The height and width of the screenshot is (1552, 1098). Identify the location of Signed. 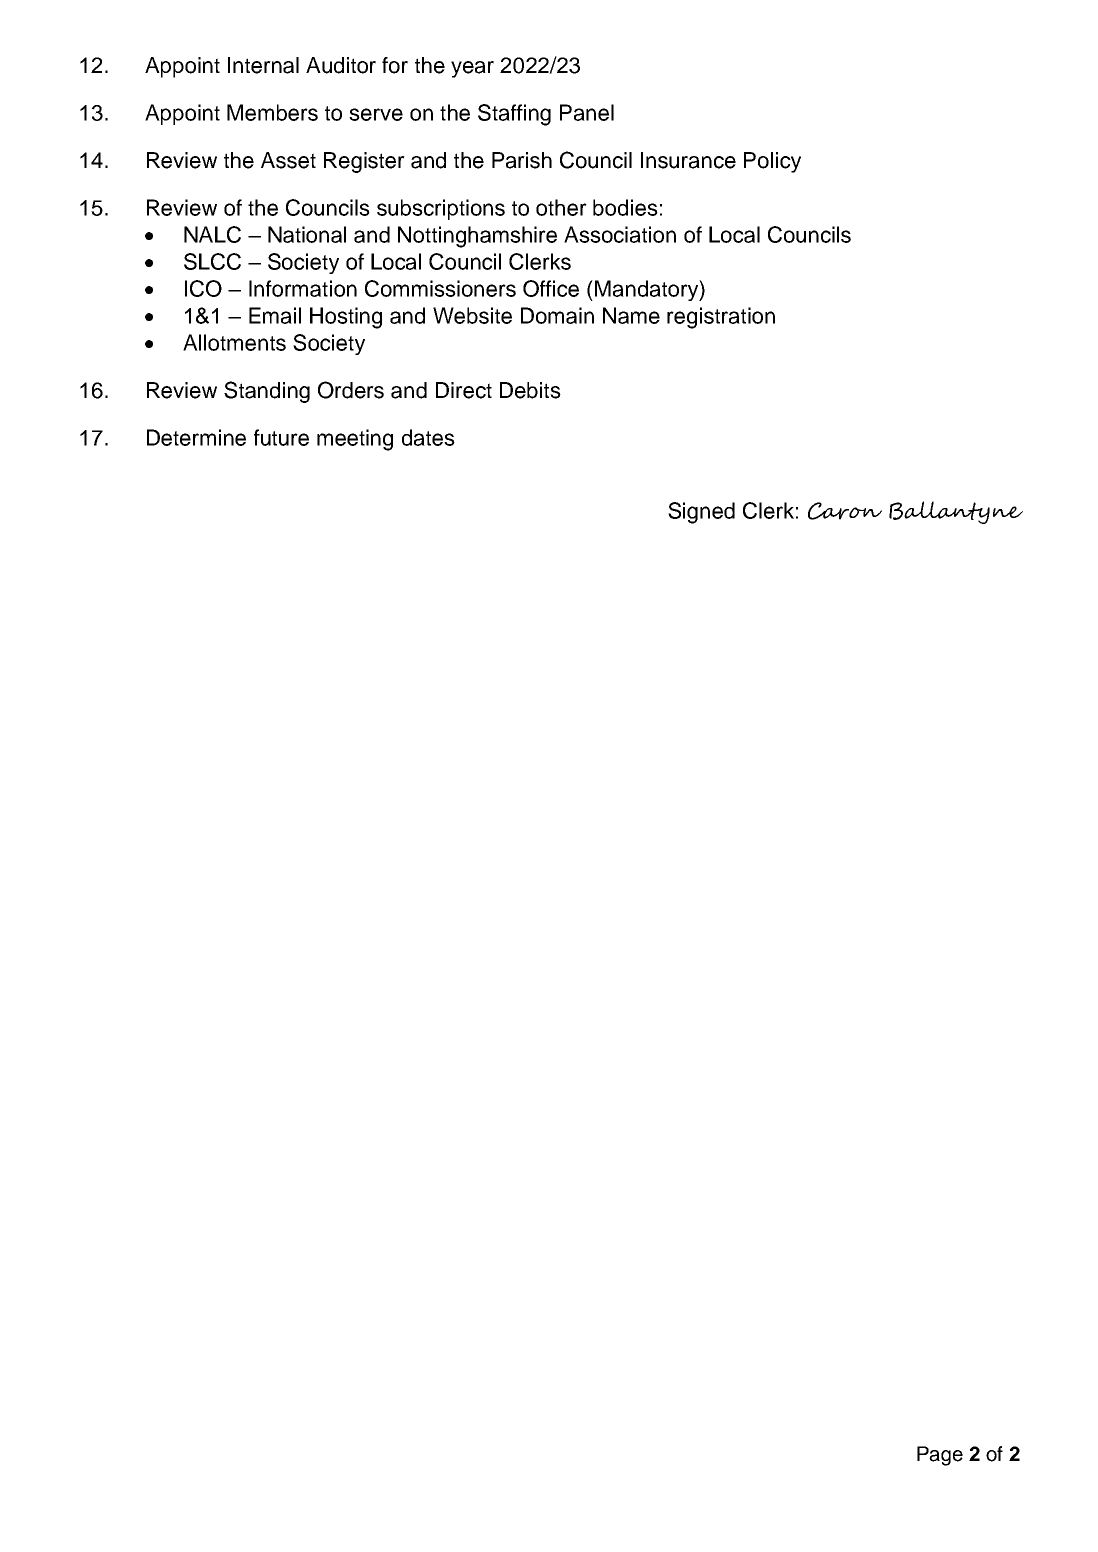
(701, 513).
